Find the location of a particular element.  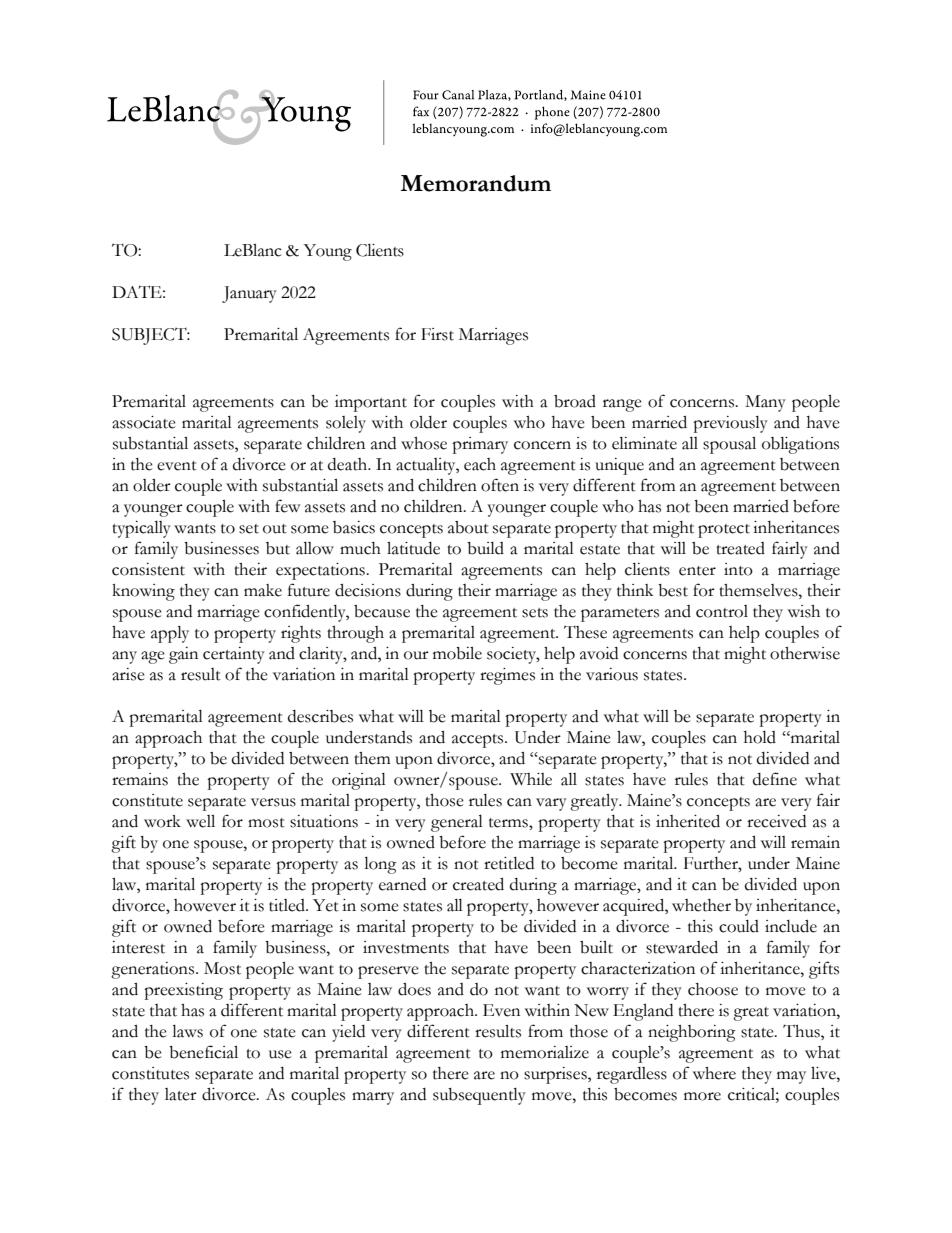

Many is located at coordinates (765, 403).
